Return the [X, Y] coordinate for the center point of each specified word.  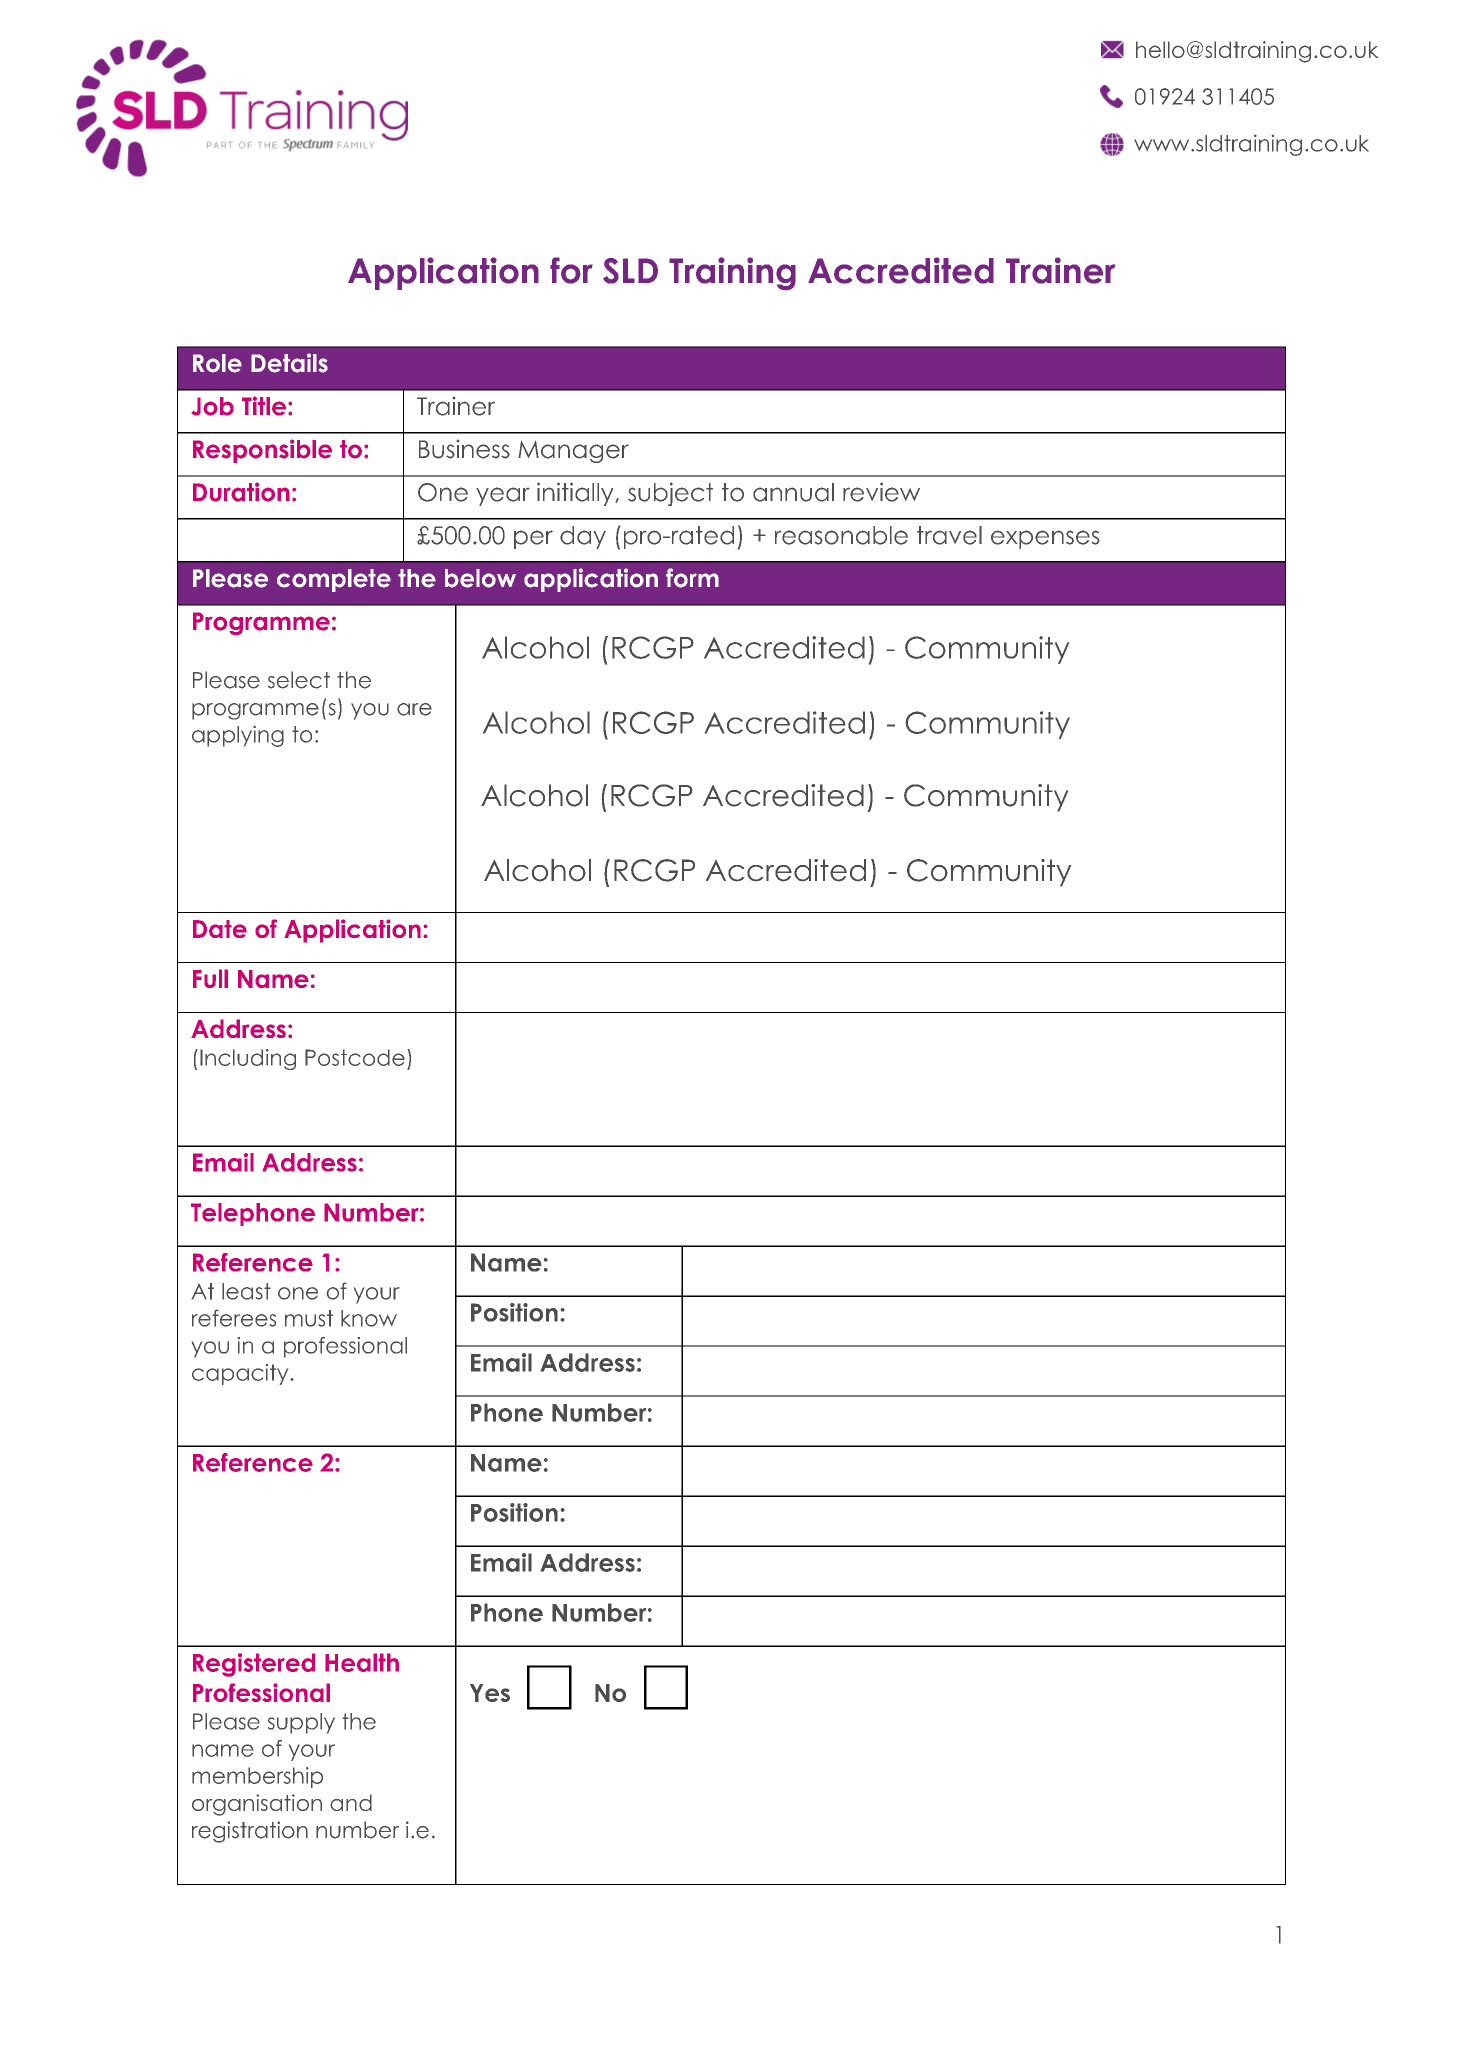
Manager [573, 452]
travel [949, 535]
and [351, 1802]
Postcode [355, 1057]
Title [264, 406]
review [881, 492]
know [369, 1318]
